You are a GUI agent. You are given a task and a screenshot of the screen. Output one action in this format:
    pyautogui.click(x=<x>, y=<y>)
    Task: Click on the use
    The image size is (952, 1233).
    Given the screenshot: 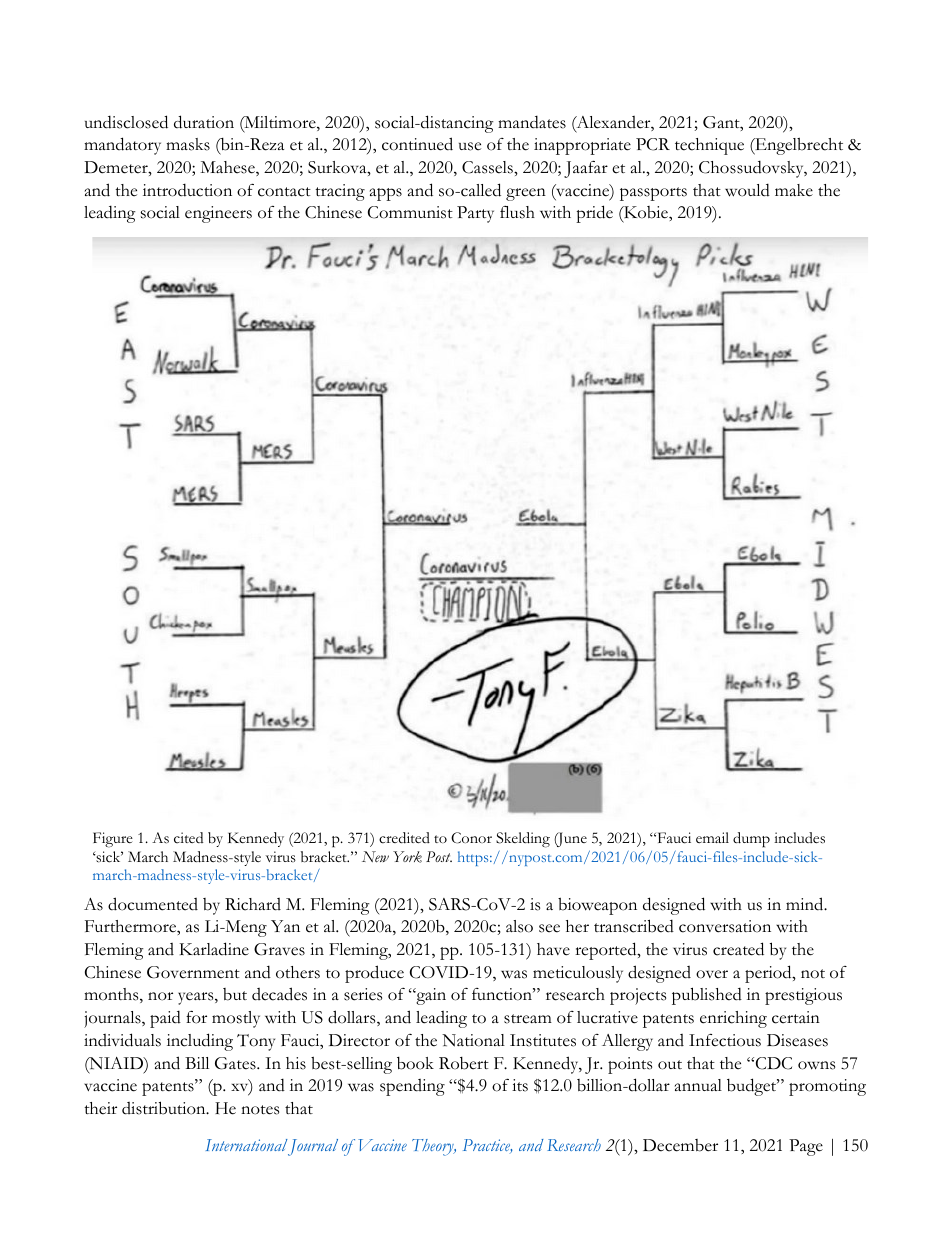 What is the action you would take?
    pyautogui.click(x=470, y=146)
